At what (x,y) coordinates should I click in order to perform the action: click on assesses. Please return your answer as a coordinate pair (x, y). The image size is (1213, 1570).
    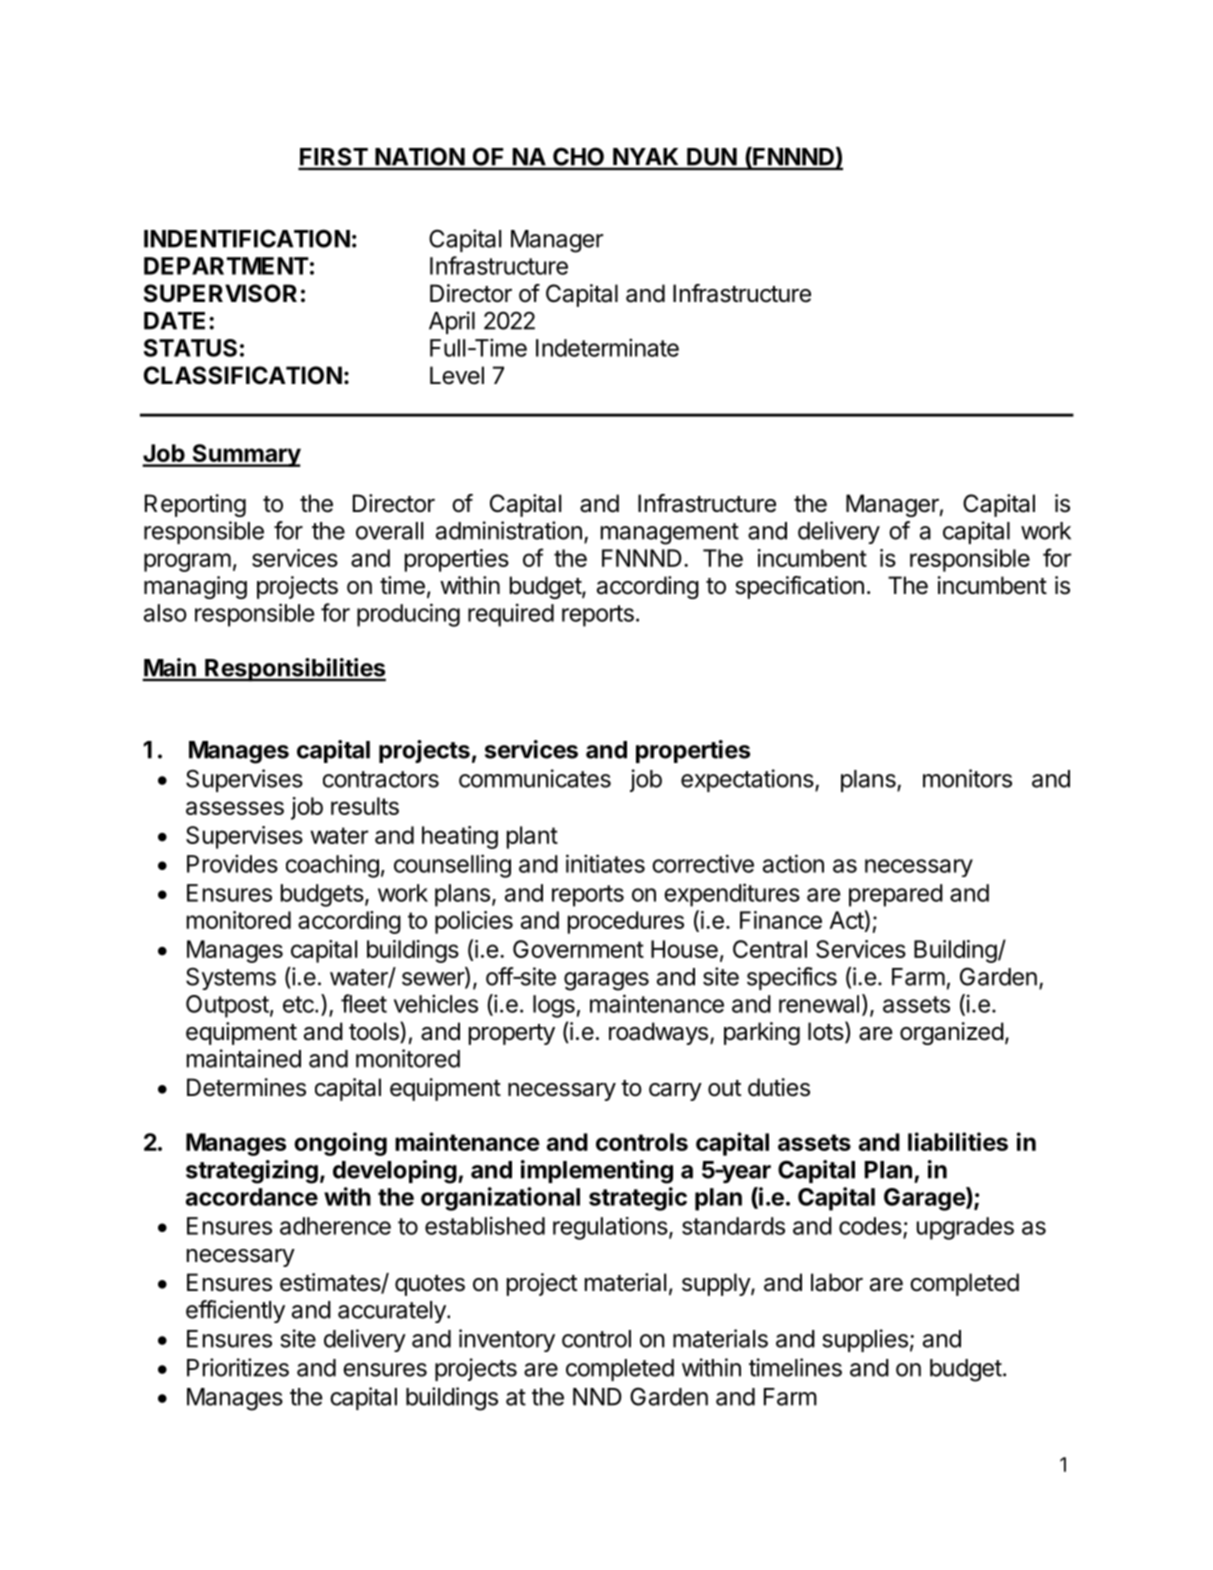
    Looking at the image, I should click on (235, 808).
